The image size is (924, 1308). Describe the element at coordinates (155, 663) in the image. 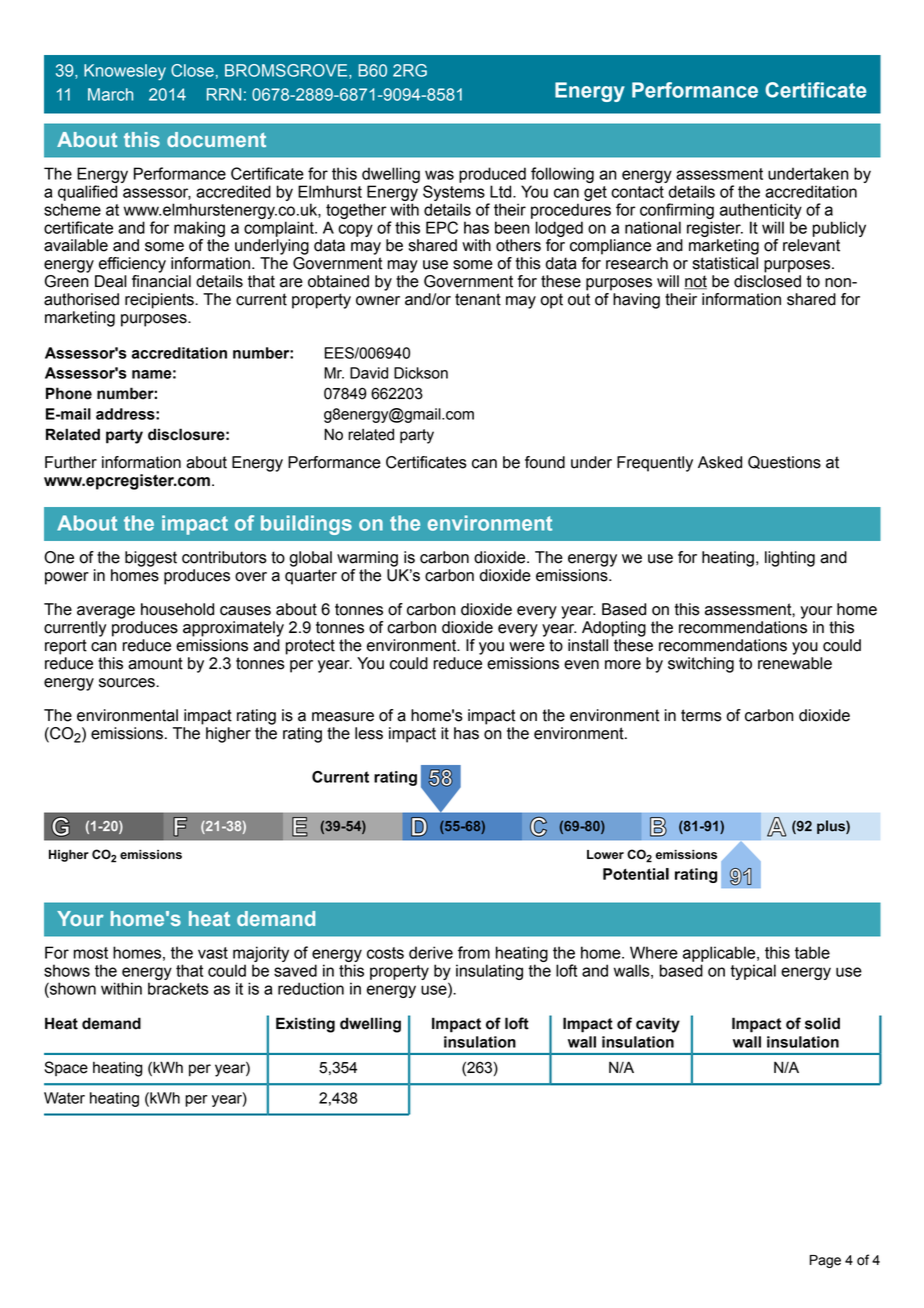

I see `amount` at that location.
